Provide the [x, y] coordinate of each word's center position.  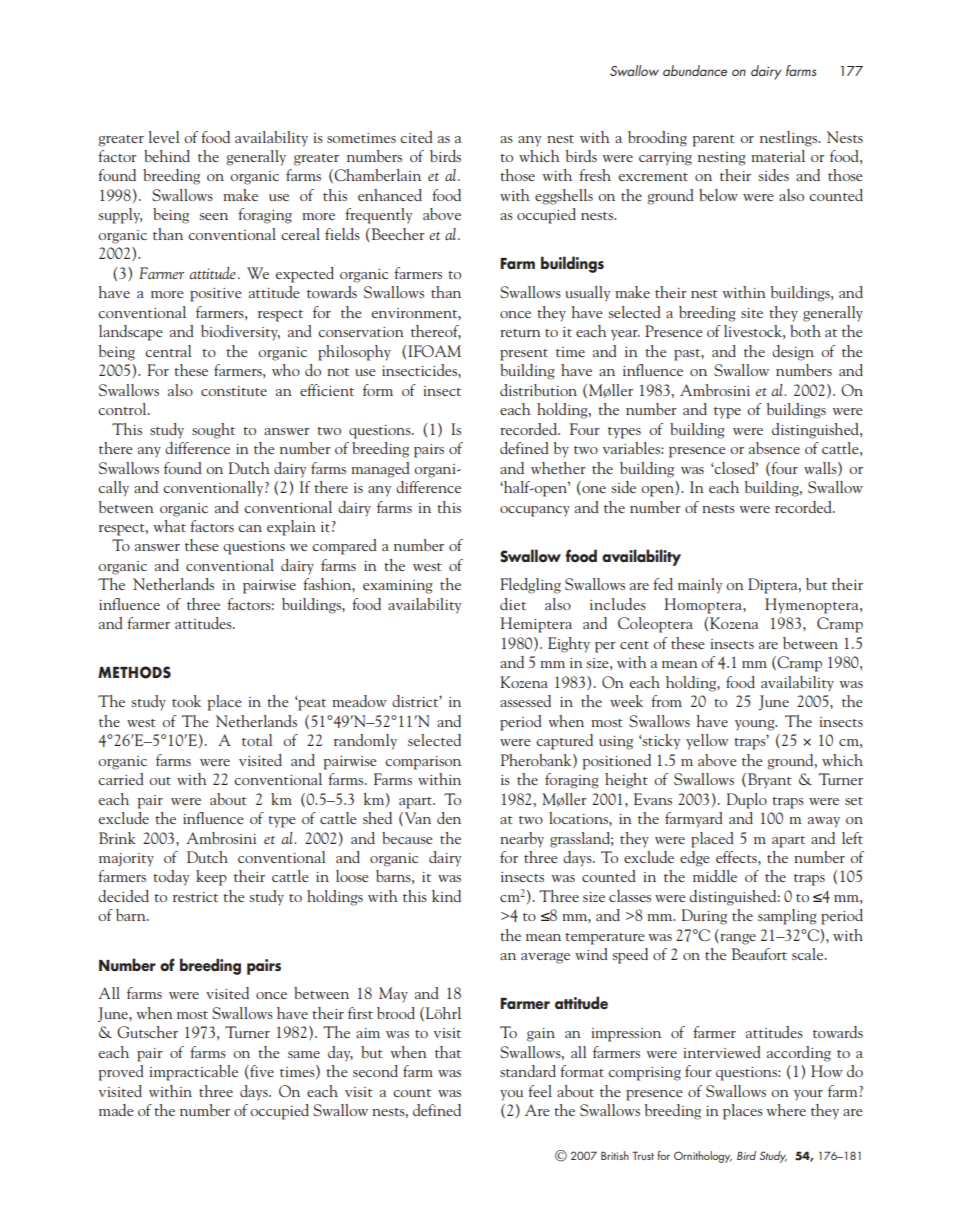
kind [446, 896]
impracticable [194, 1073]
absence [774, 448]
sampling [787, 917]
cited [416, 137]
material [778, 156]
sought [213, 431]
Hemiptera [536, 625]
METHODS [134, 672]
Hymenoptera [813, 606]
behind [167, 156]
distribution [538, 390]
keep [211, 878]
